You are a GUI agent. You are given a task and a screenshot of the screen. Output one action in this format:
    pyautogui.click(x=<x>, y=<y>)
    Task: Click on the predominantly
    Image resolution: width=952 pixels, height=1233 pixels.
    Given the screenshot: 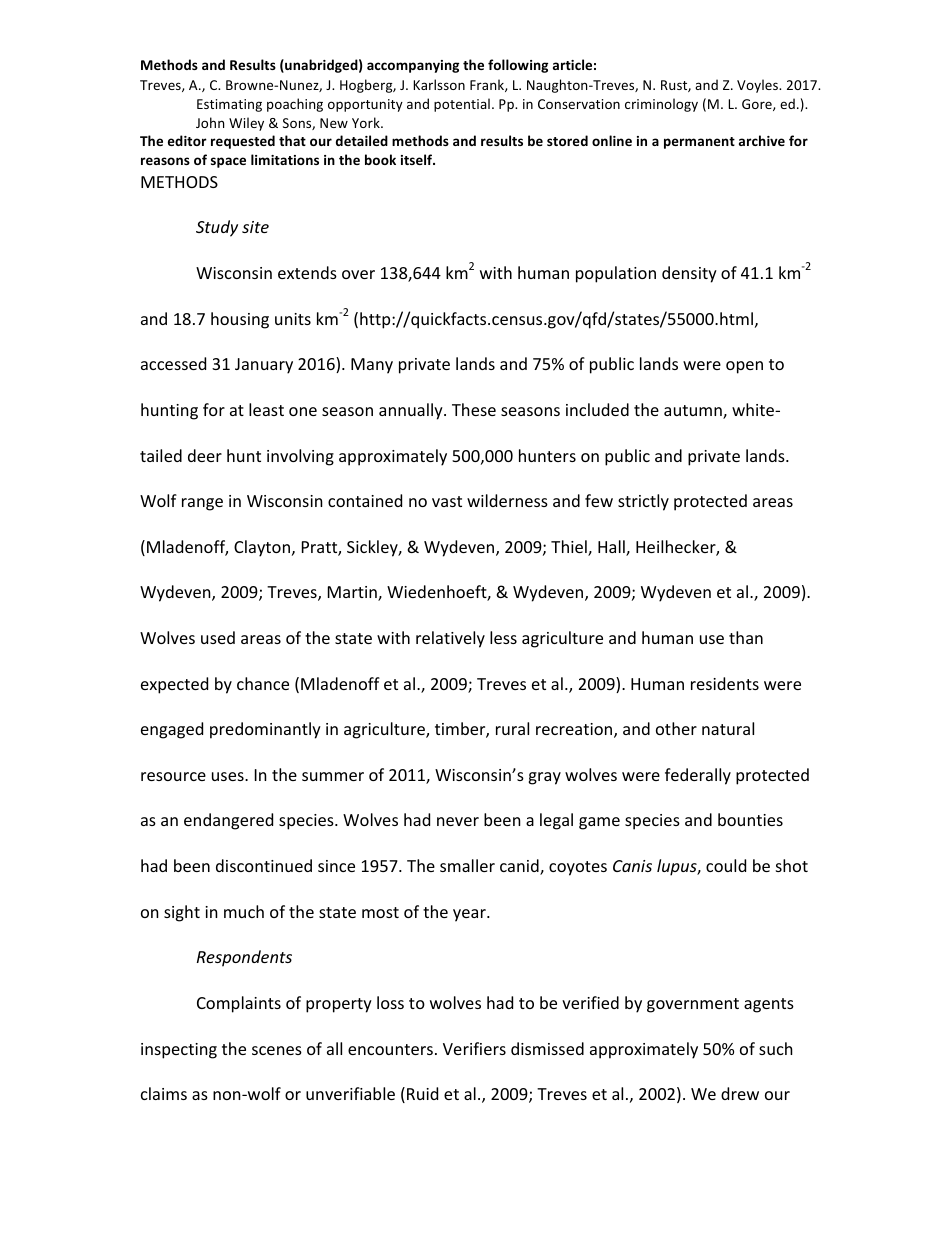 What is the action you would take?
    pyautogui.click(x=265, y=730)
